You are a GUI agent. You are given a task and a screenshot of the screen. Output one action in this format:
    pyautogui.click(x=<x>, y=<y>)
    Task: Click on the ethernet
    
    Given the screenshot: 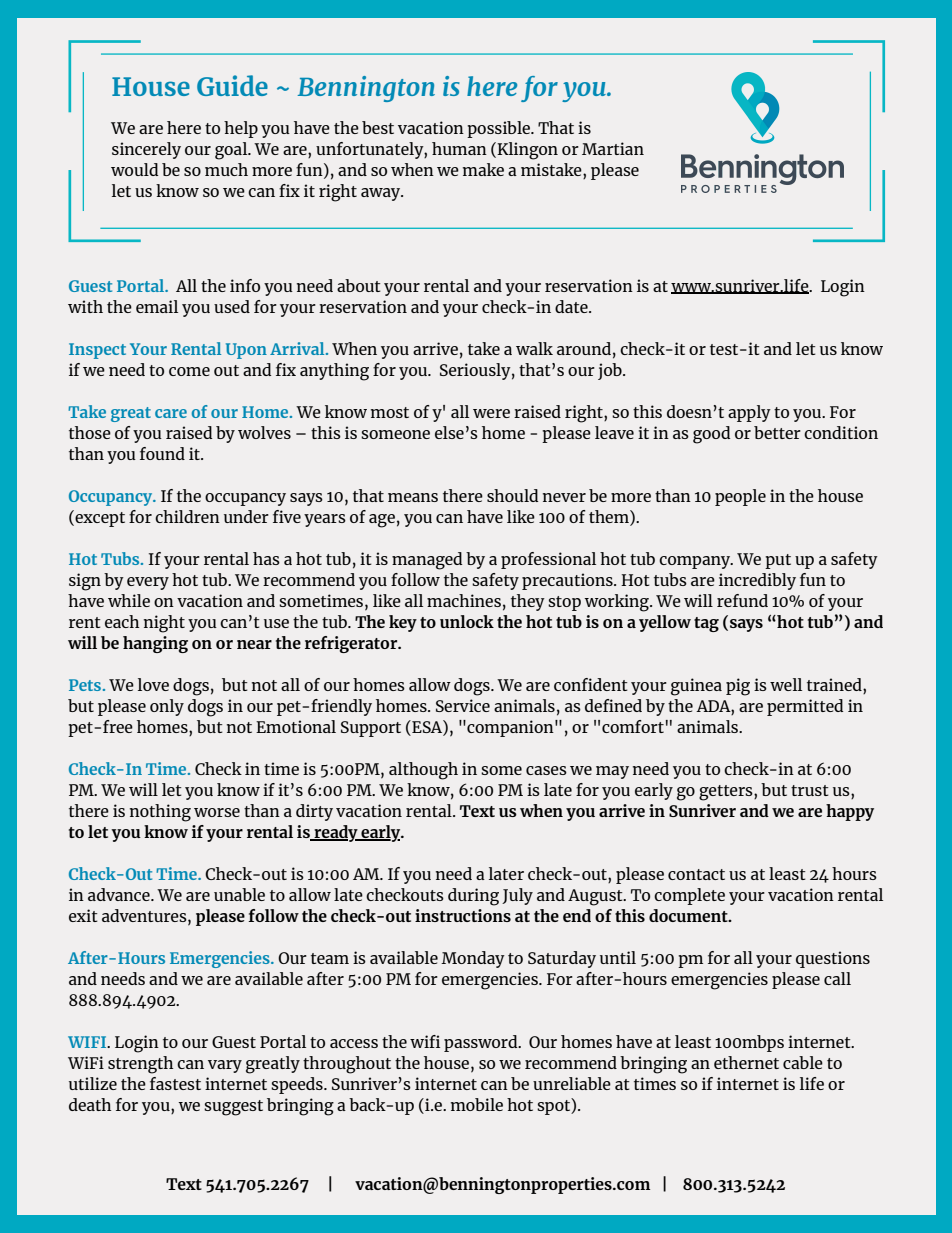 What is the action you would take?
    pyautogui.click(x=746, y=1062)
